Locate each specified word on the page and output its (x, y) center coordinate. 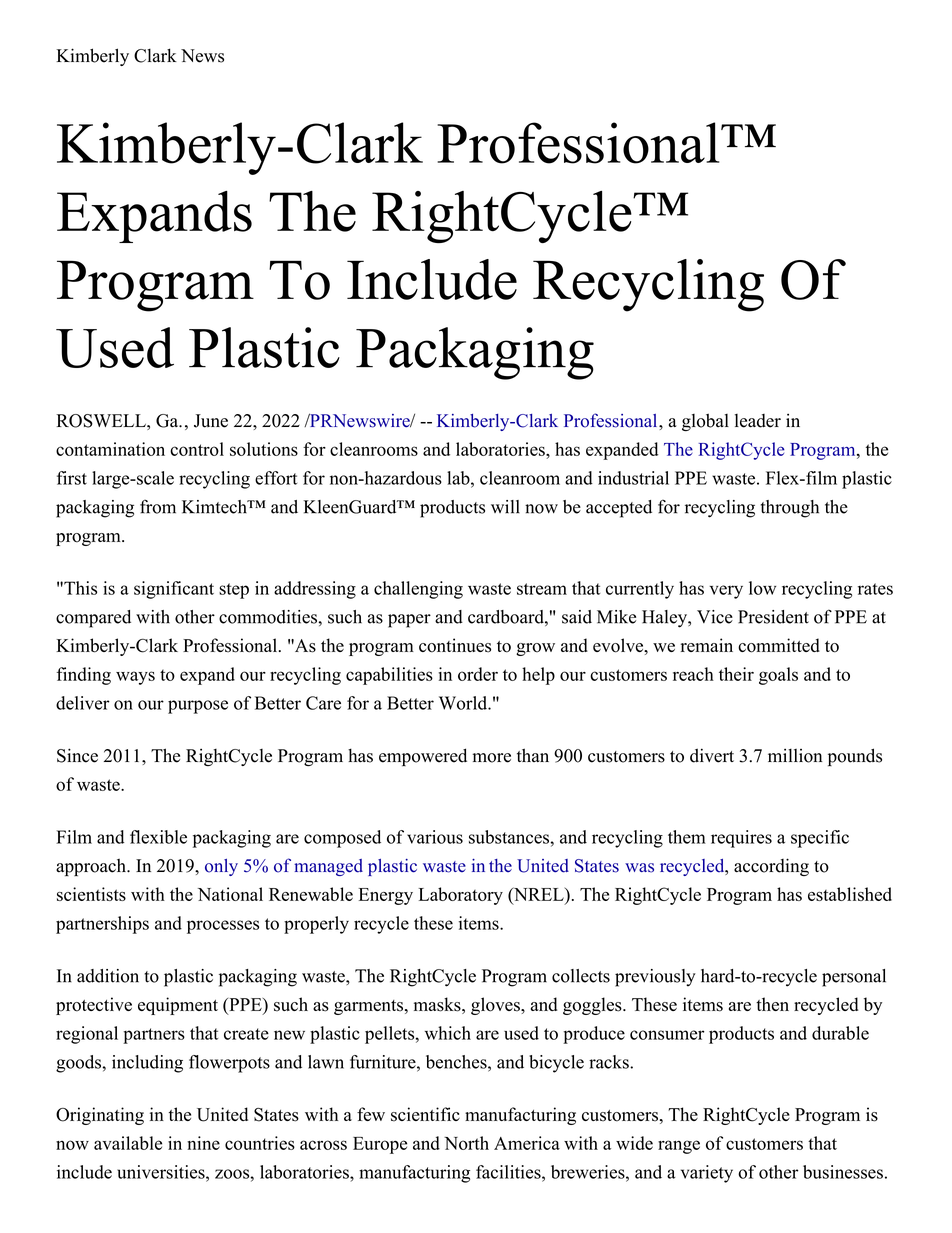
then (772, 1004)
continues (455, 645)
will (505, 507)
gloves (496, 1006)
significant (174, 590)
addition (108, 976)
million (795, 755)
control (197, 449)
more (492, 758)
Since (77, 755)
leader (758, 421)
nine (203, 1143)
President (773, 617)
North (466, 1143)
